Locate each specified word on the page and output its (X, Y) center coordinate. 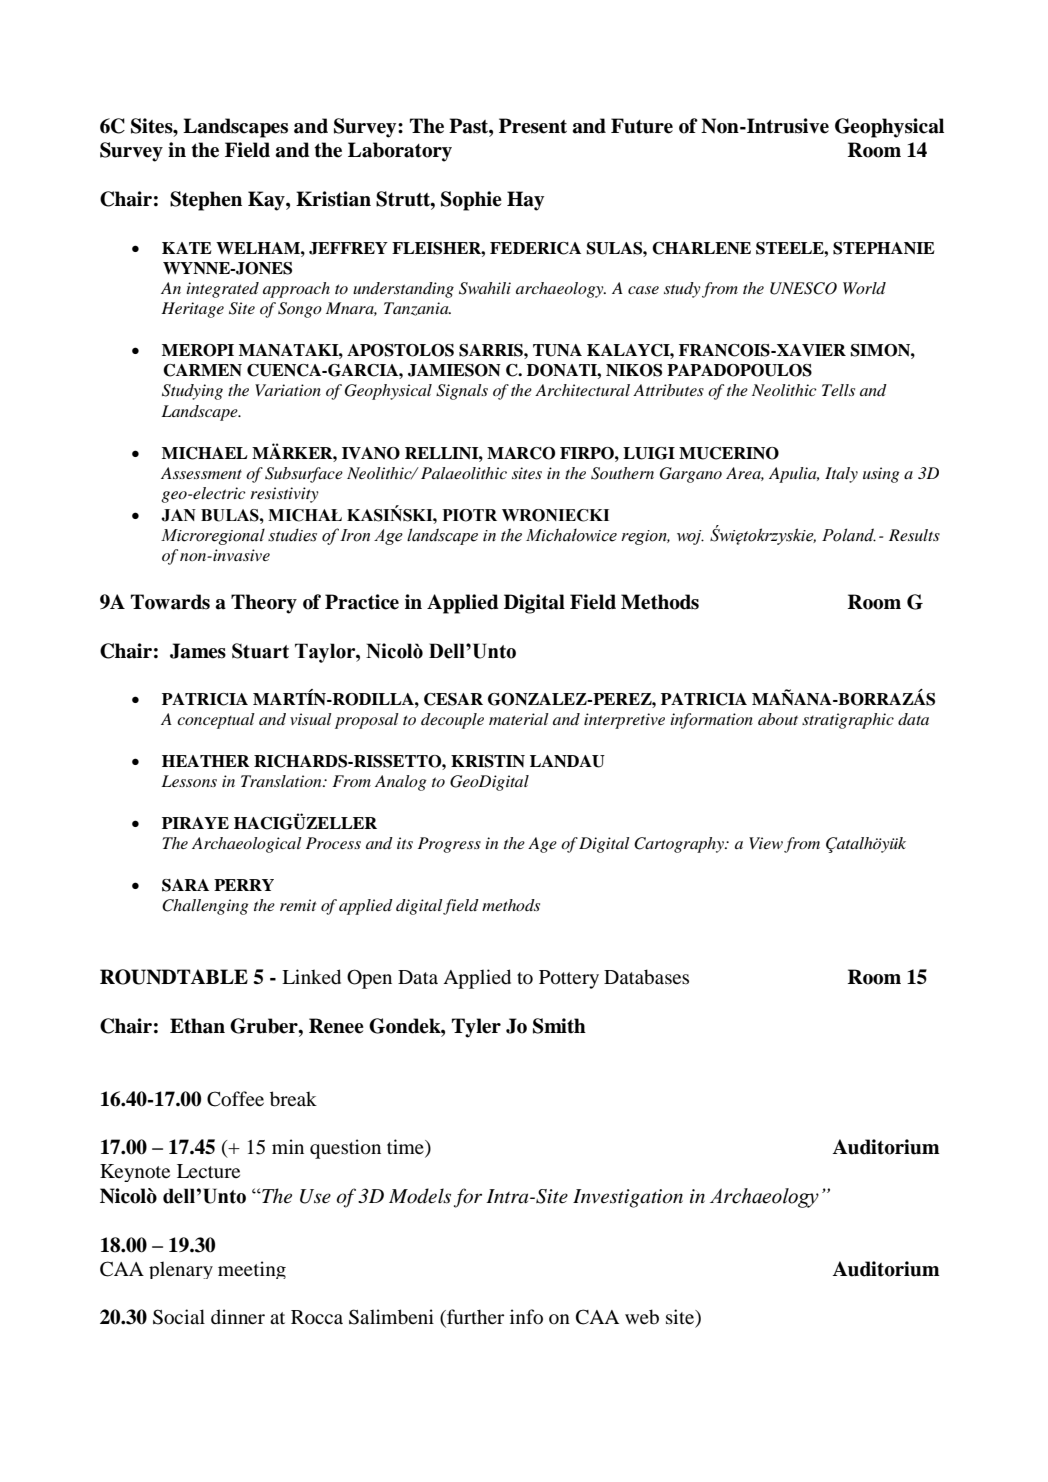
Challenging (205, 907)
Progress (449, 845)
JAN (178, 515)
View (766, 843)
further (474, 1318)
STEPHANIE (883, 248)
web (642, 1317)
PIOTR (470, 515)
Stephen (206, 201)
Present (533, 126)
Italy (841, 475)
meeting (252, 1270)
